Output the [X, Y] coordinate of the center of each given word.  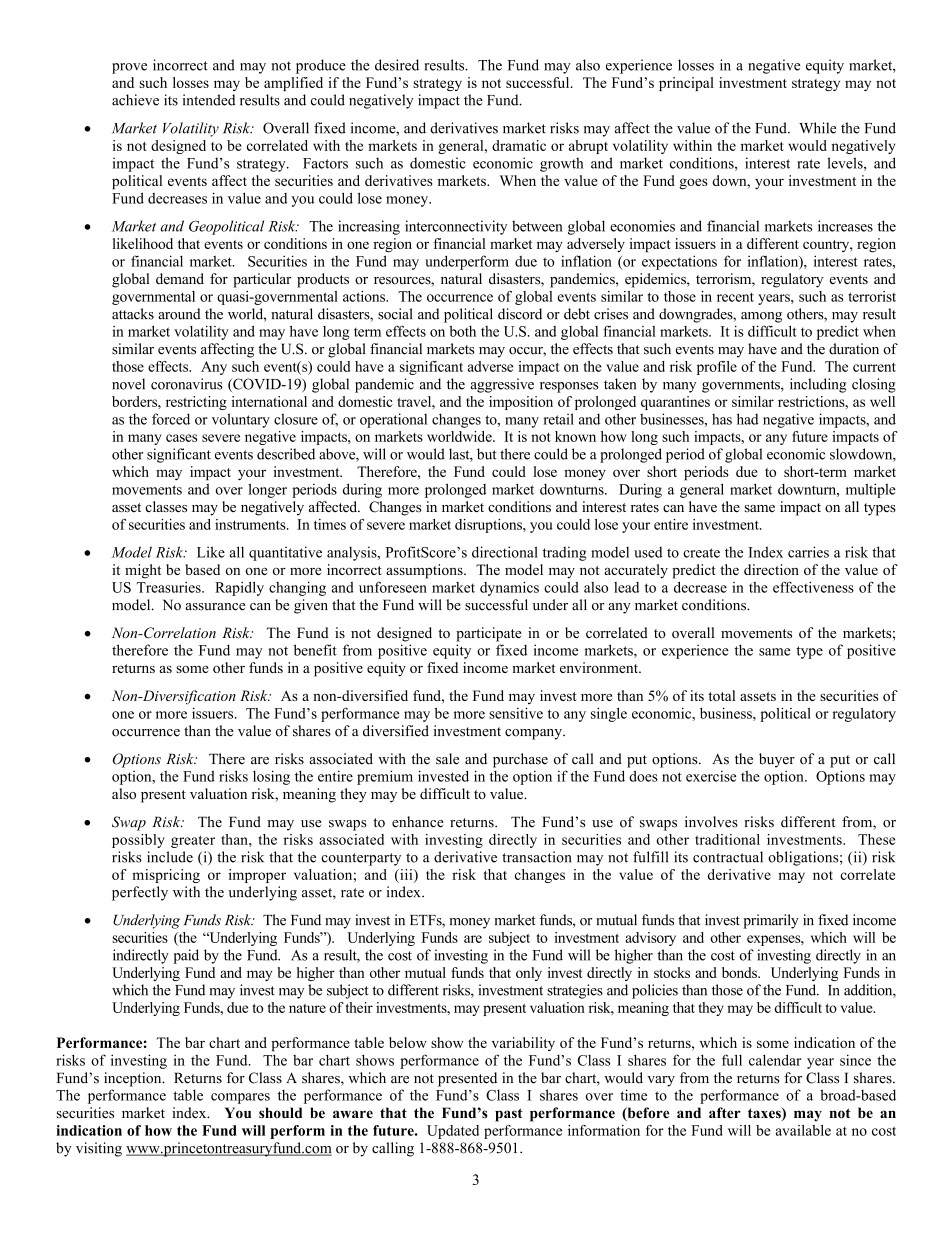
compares [240, 1098]
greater [193, 841]
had [747, 419]
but [487, 454]
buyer [777, 760]
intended [209, 100]
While [817, 128]
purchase [520, 760]
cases [181, 438]
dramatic [519, 145]
